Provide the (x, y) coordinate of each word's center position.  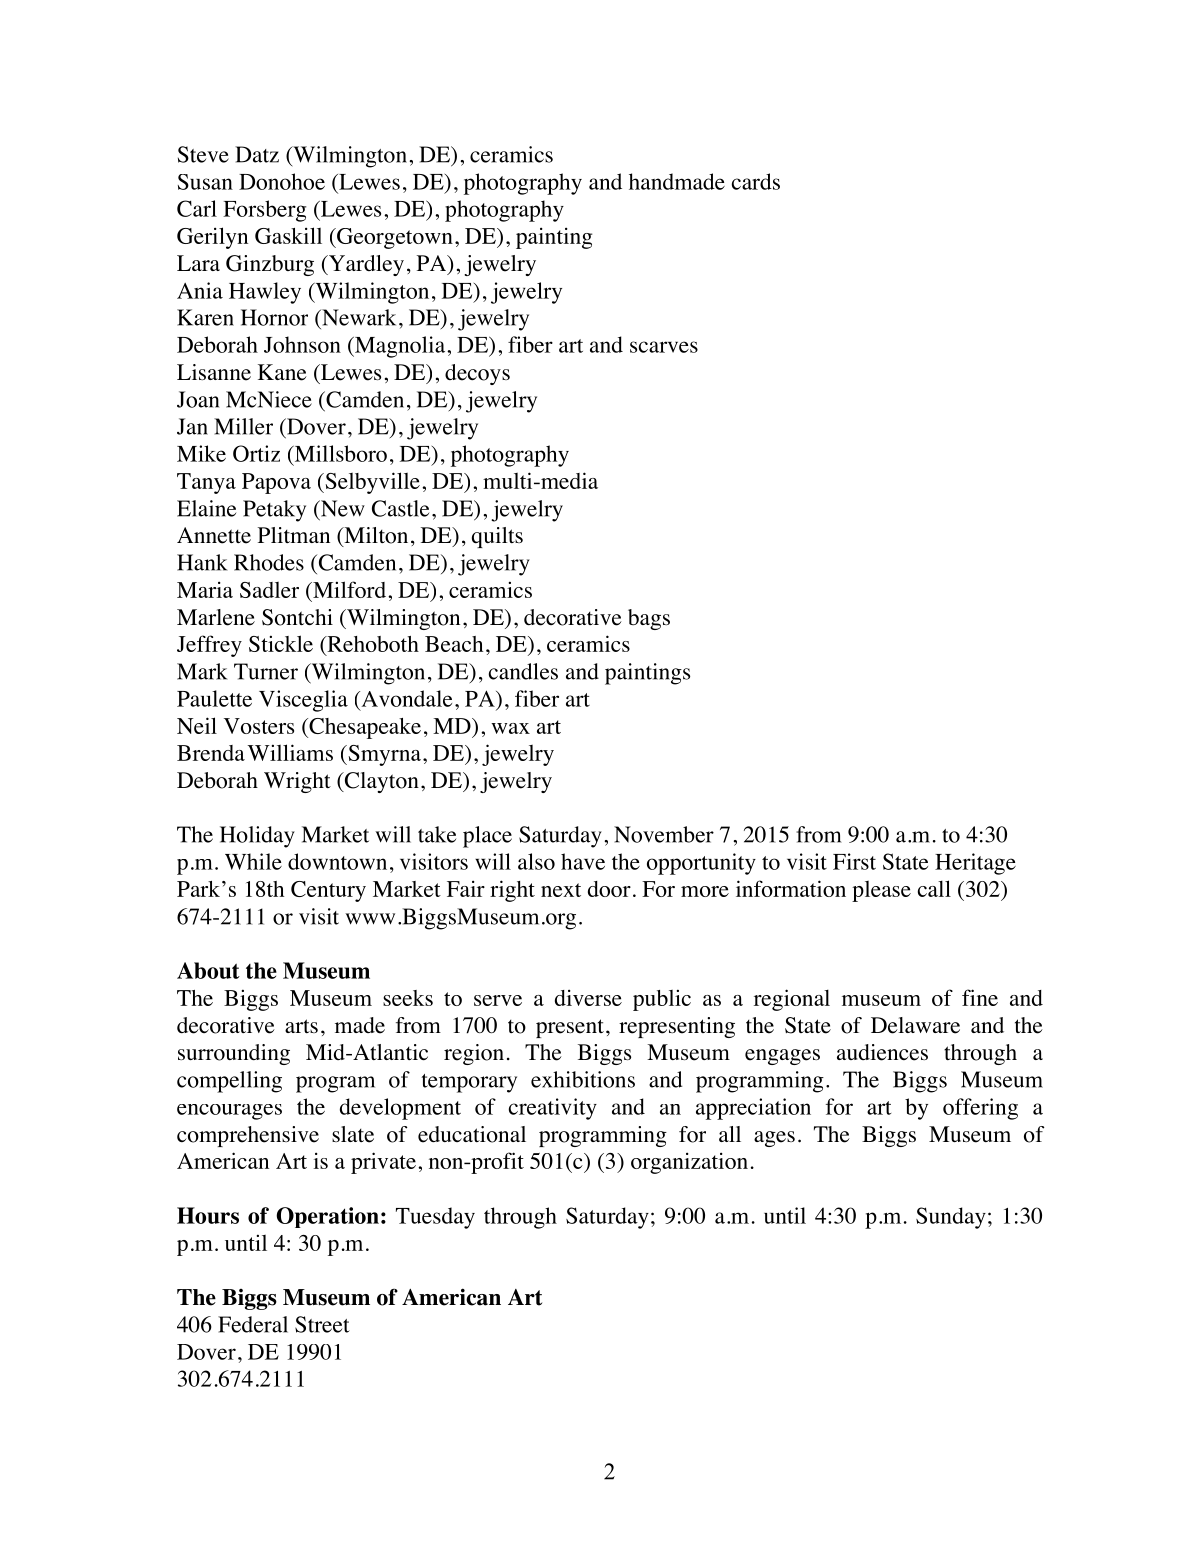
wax (510, 728)
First (854, 861)
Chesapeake (364, 728)
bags (649, 619)
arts (301, 1026)
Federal (253, 1324)
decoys (477, 374)
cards (756, 181)
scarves (664, 347)
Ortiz (256, 453)
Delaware (915, 1025)
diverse (588, 997)
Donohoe (282, 181)
